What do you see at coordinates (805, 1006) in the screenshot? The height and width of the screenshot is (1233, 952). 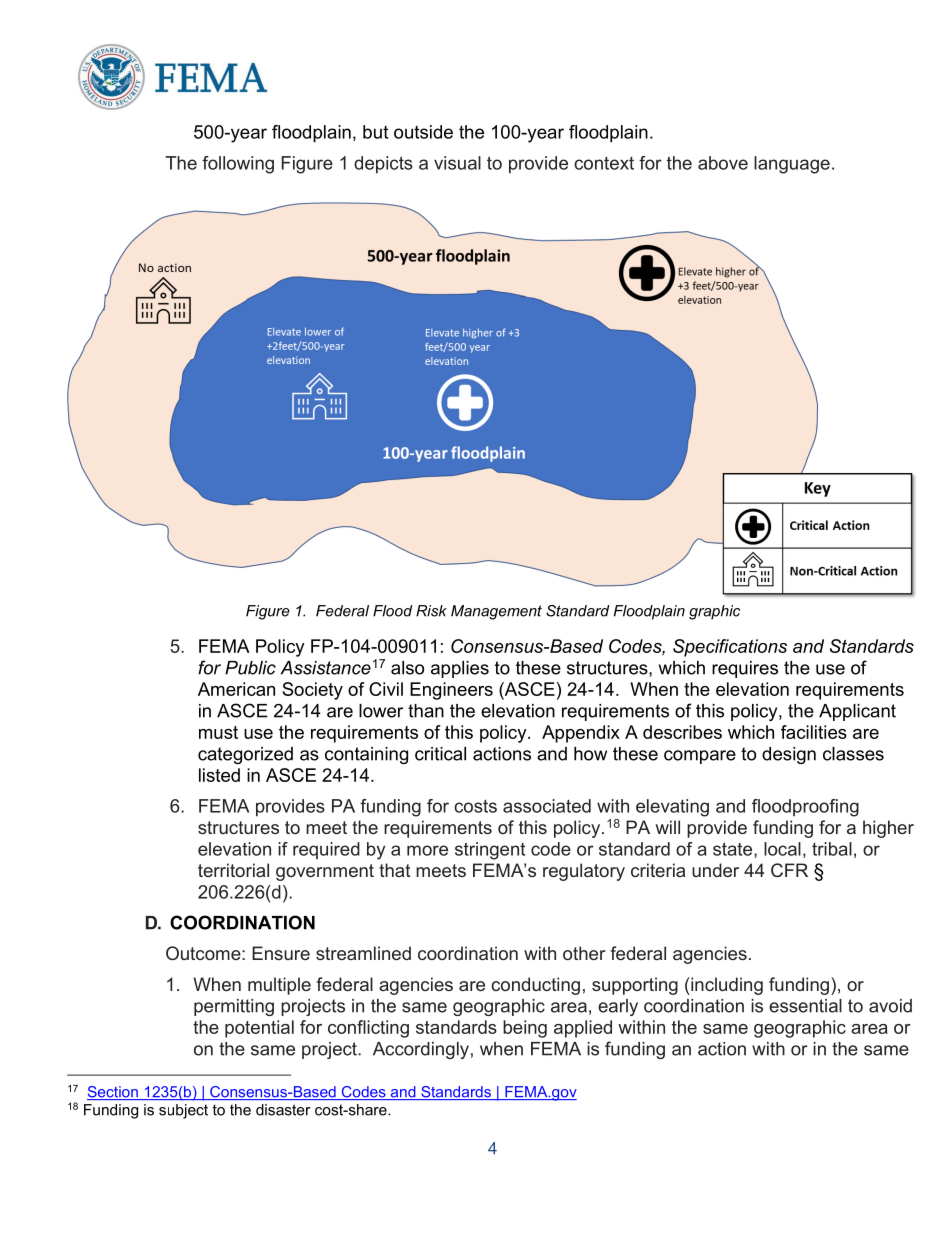 I see `essential` at bounding box center [805, 1006].
